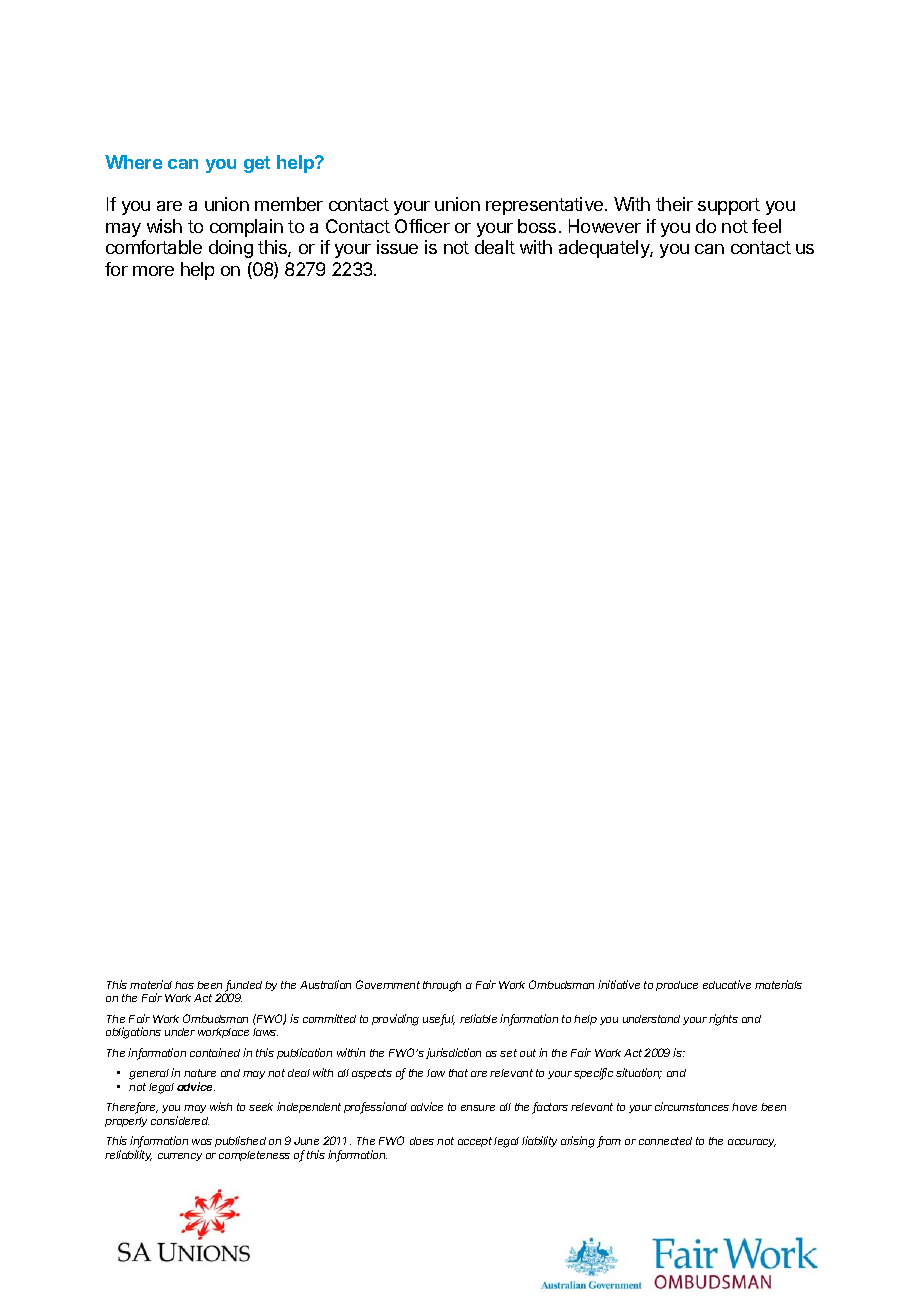 This screenshot has height=1308, width=924. Describe the element at coordinates (422, 1141) in the screenshot. I see `does` at that location.
